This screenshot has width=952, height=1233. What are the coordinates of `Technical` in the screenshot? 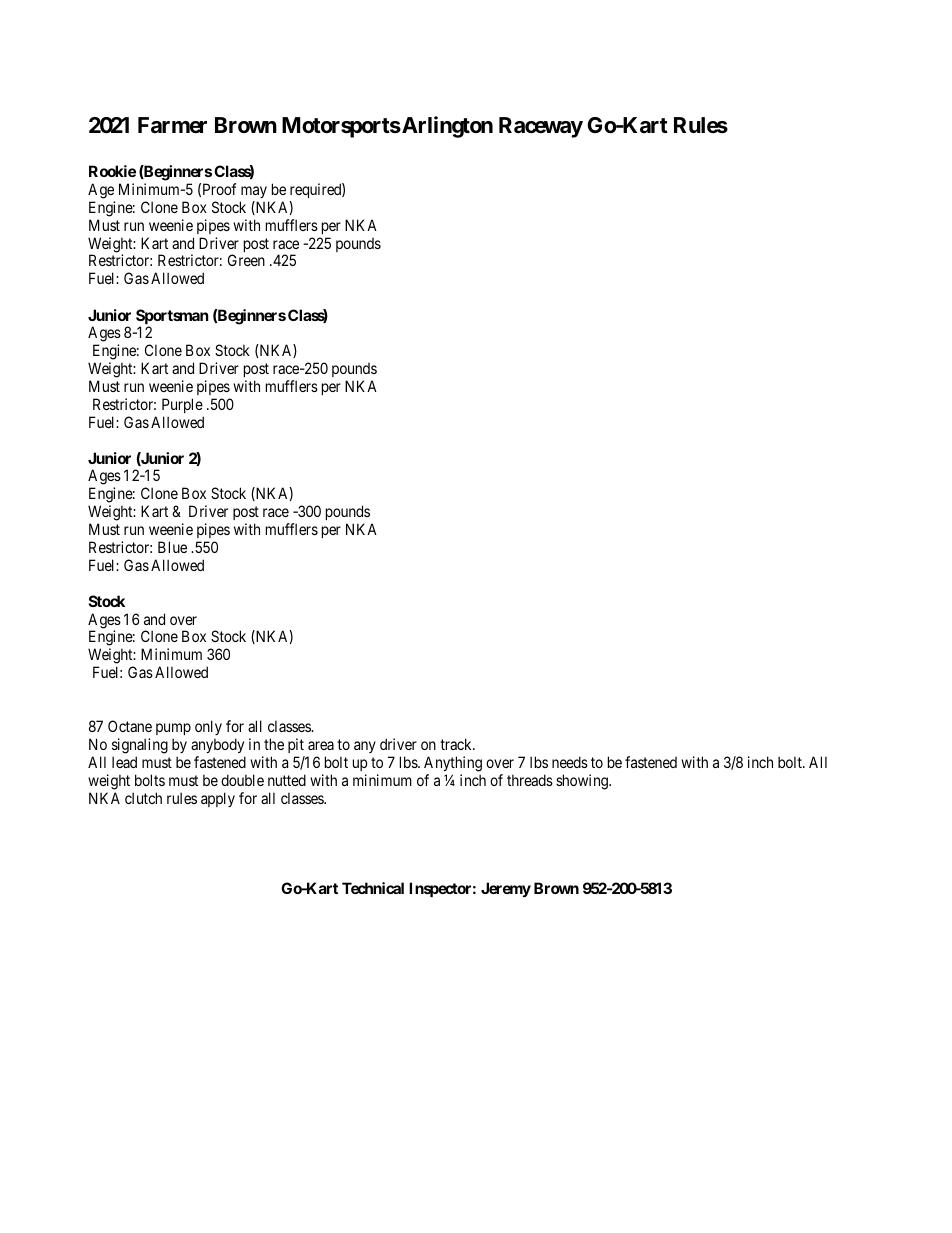 It's located at (373, 888).
